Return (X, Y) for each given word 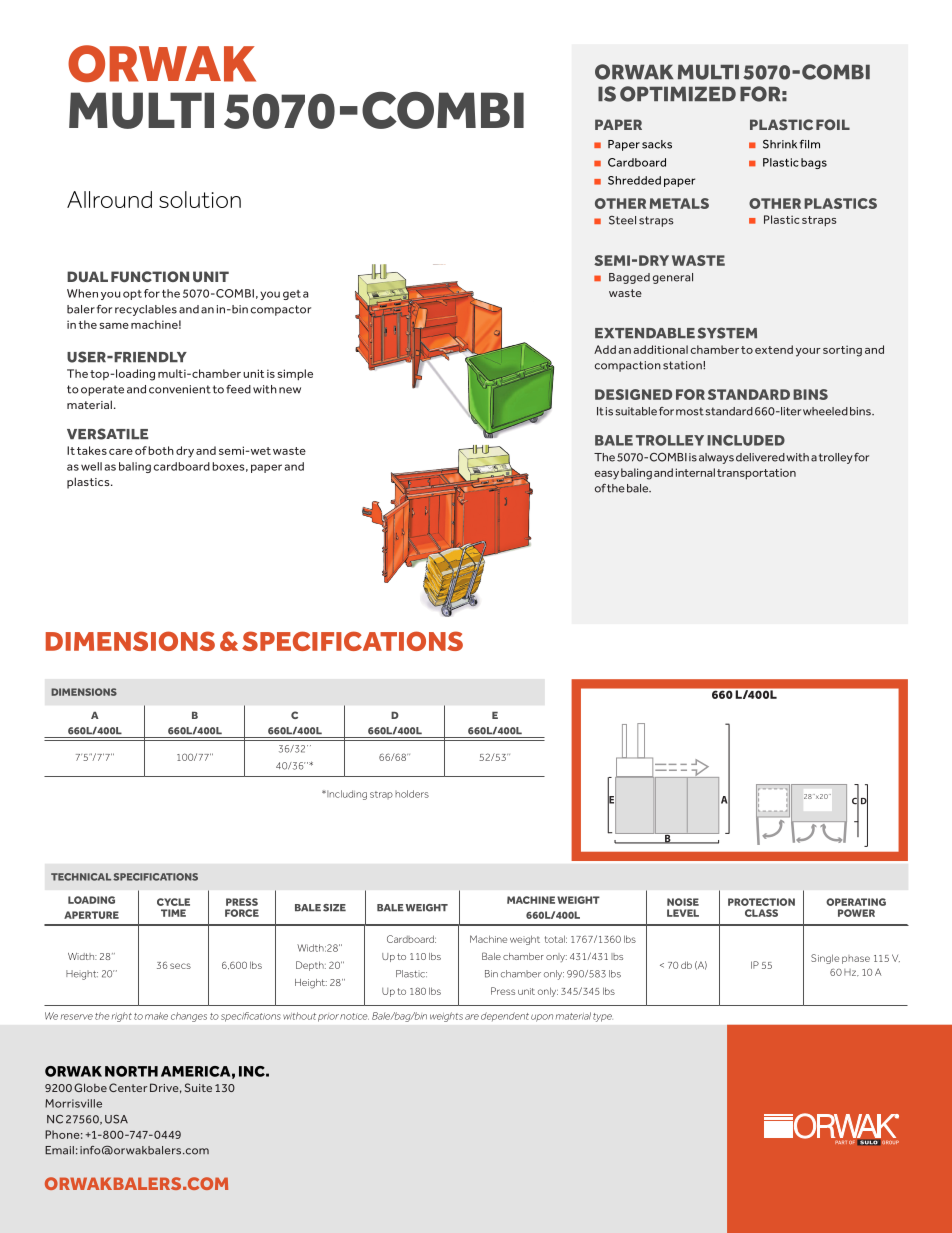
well (91, 466)
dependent (505, 1016)
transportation (756, 473)
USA (116, 1119)
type (603, 1017)
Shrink (780, 144)
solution (200, 199)
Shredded (634, 180)
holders (412, 794)
